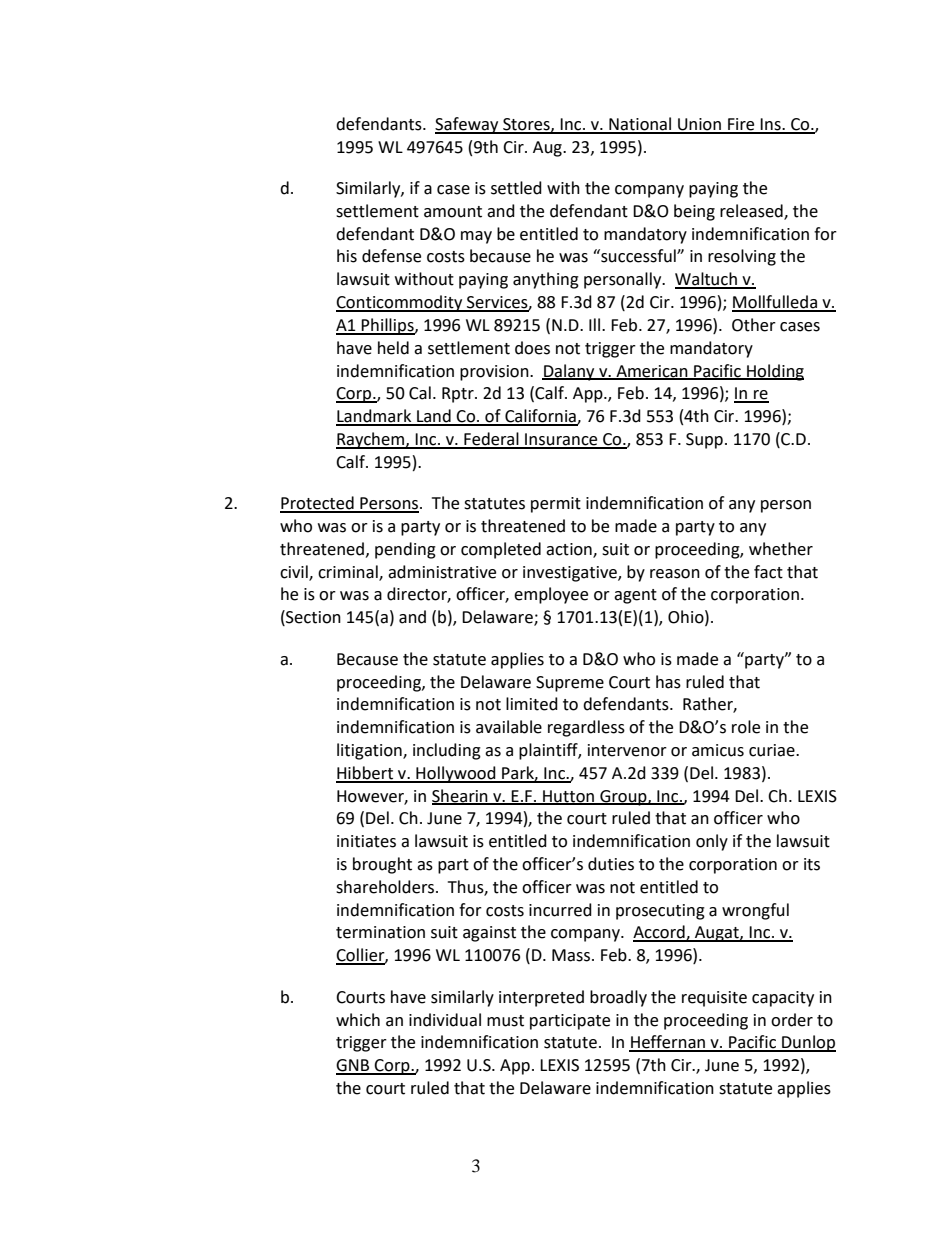 This screenshot has width=952, height=1233. Describe the element at coordinates (783, 999) in the screenshot. I see `capacity` at that location.
